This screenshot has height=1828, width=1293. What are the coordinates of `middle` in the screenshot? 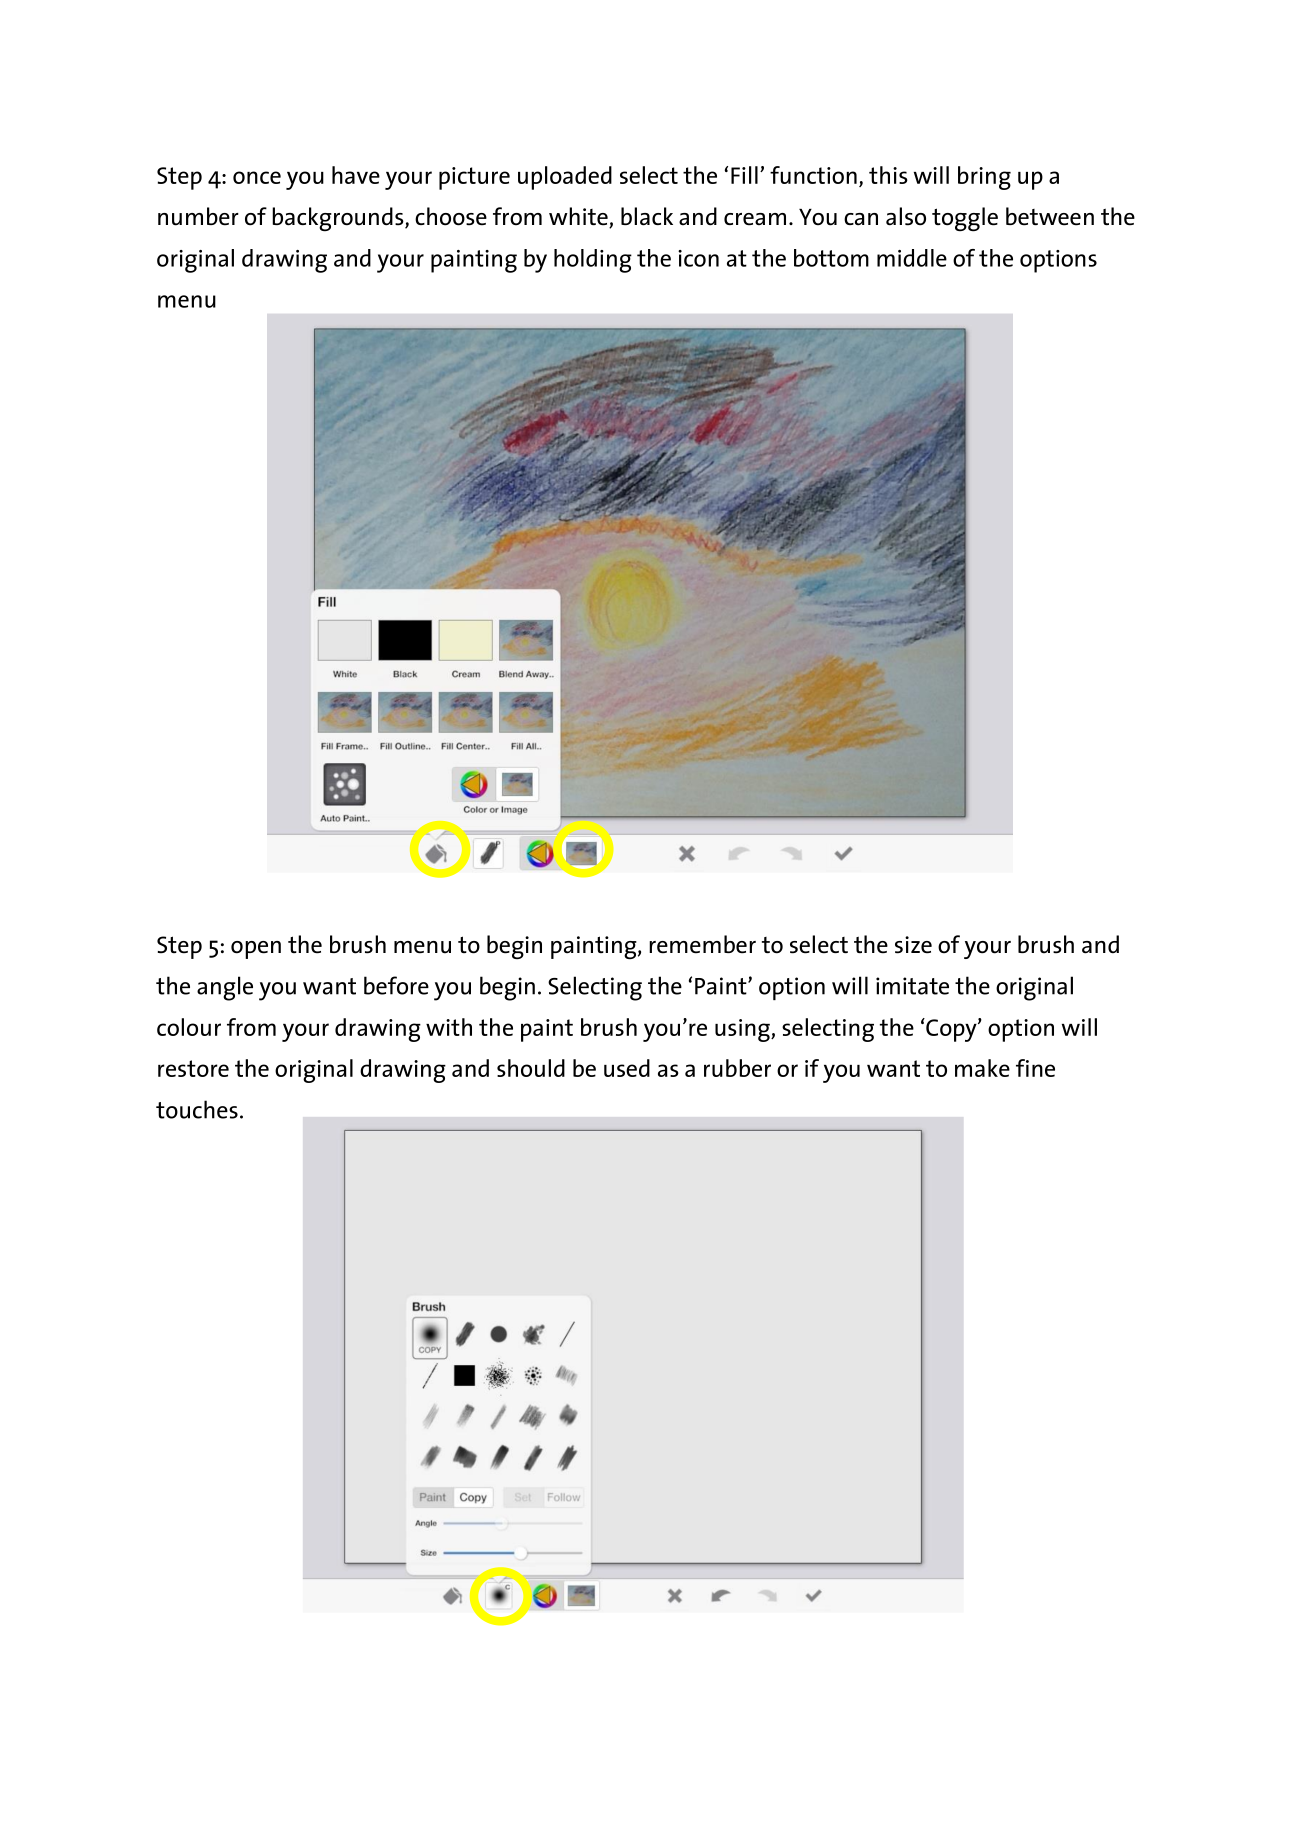 It's located at (912, 258).
